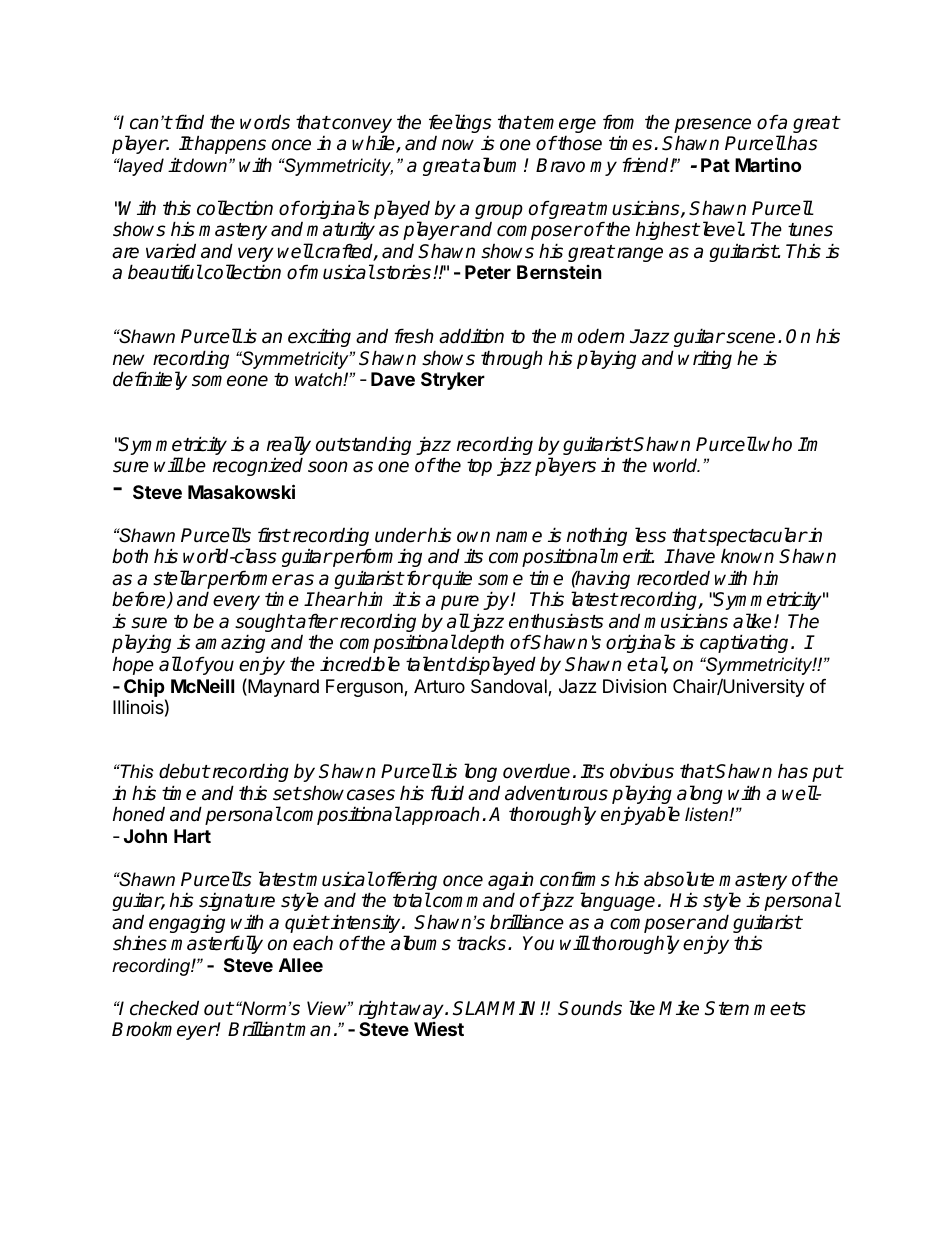 This image has height=1233, width=952. Describe the element at coordinates (479, 467) in the image. I see `top` at that location.
